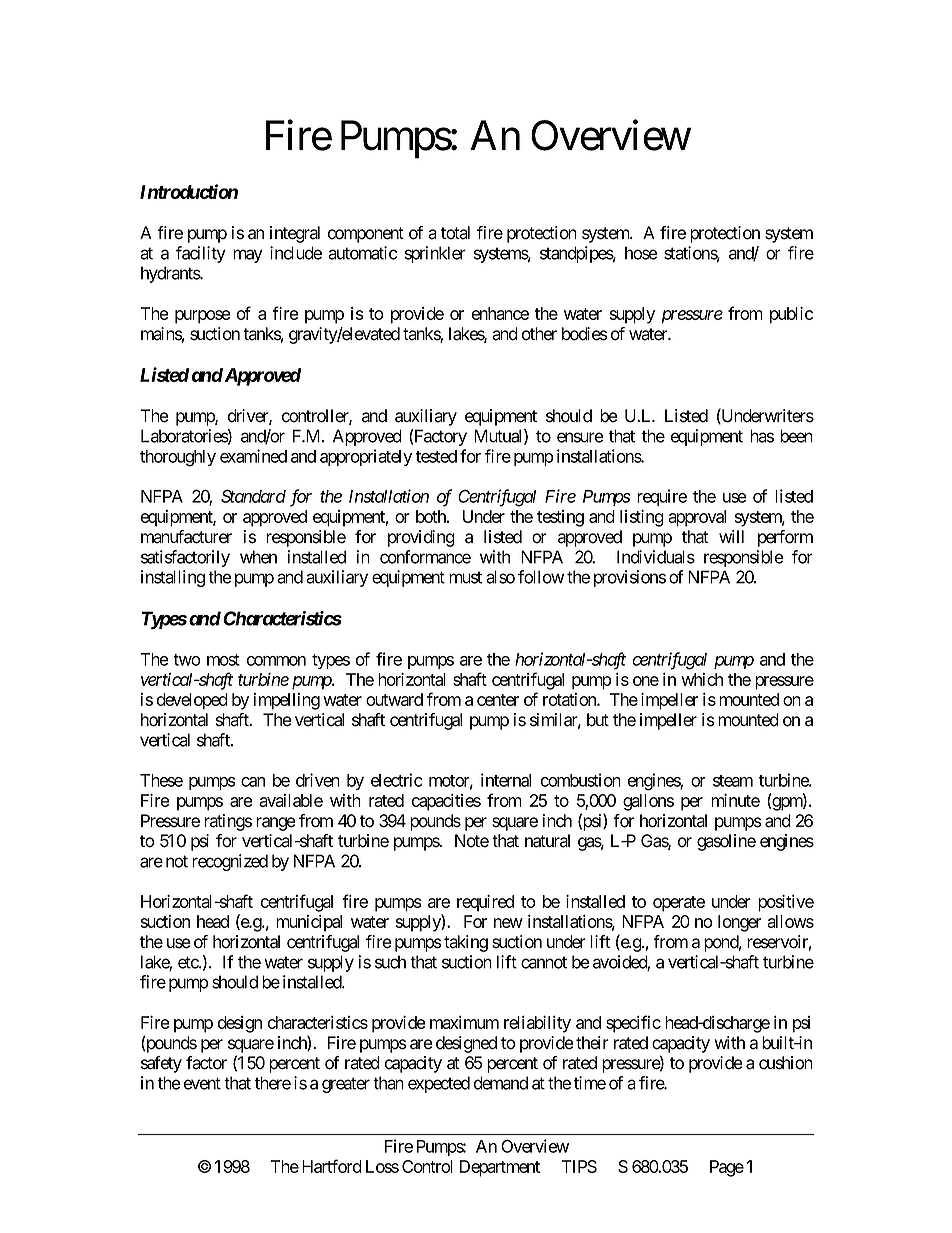 The height and width of the image is (1233, 952). Describe the element at coordinates (248, 256) in the image. I see `may` at that location.
